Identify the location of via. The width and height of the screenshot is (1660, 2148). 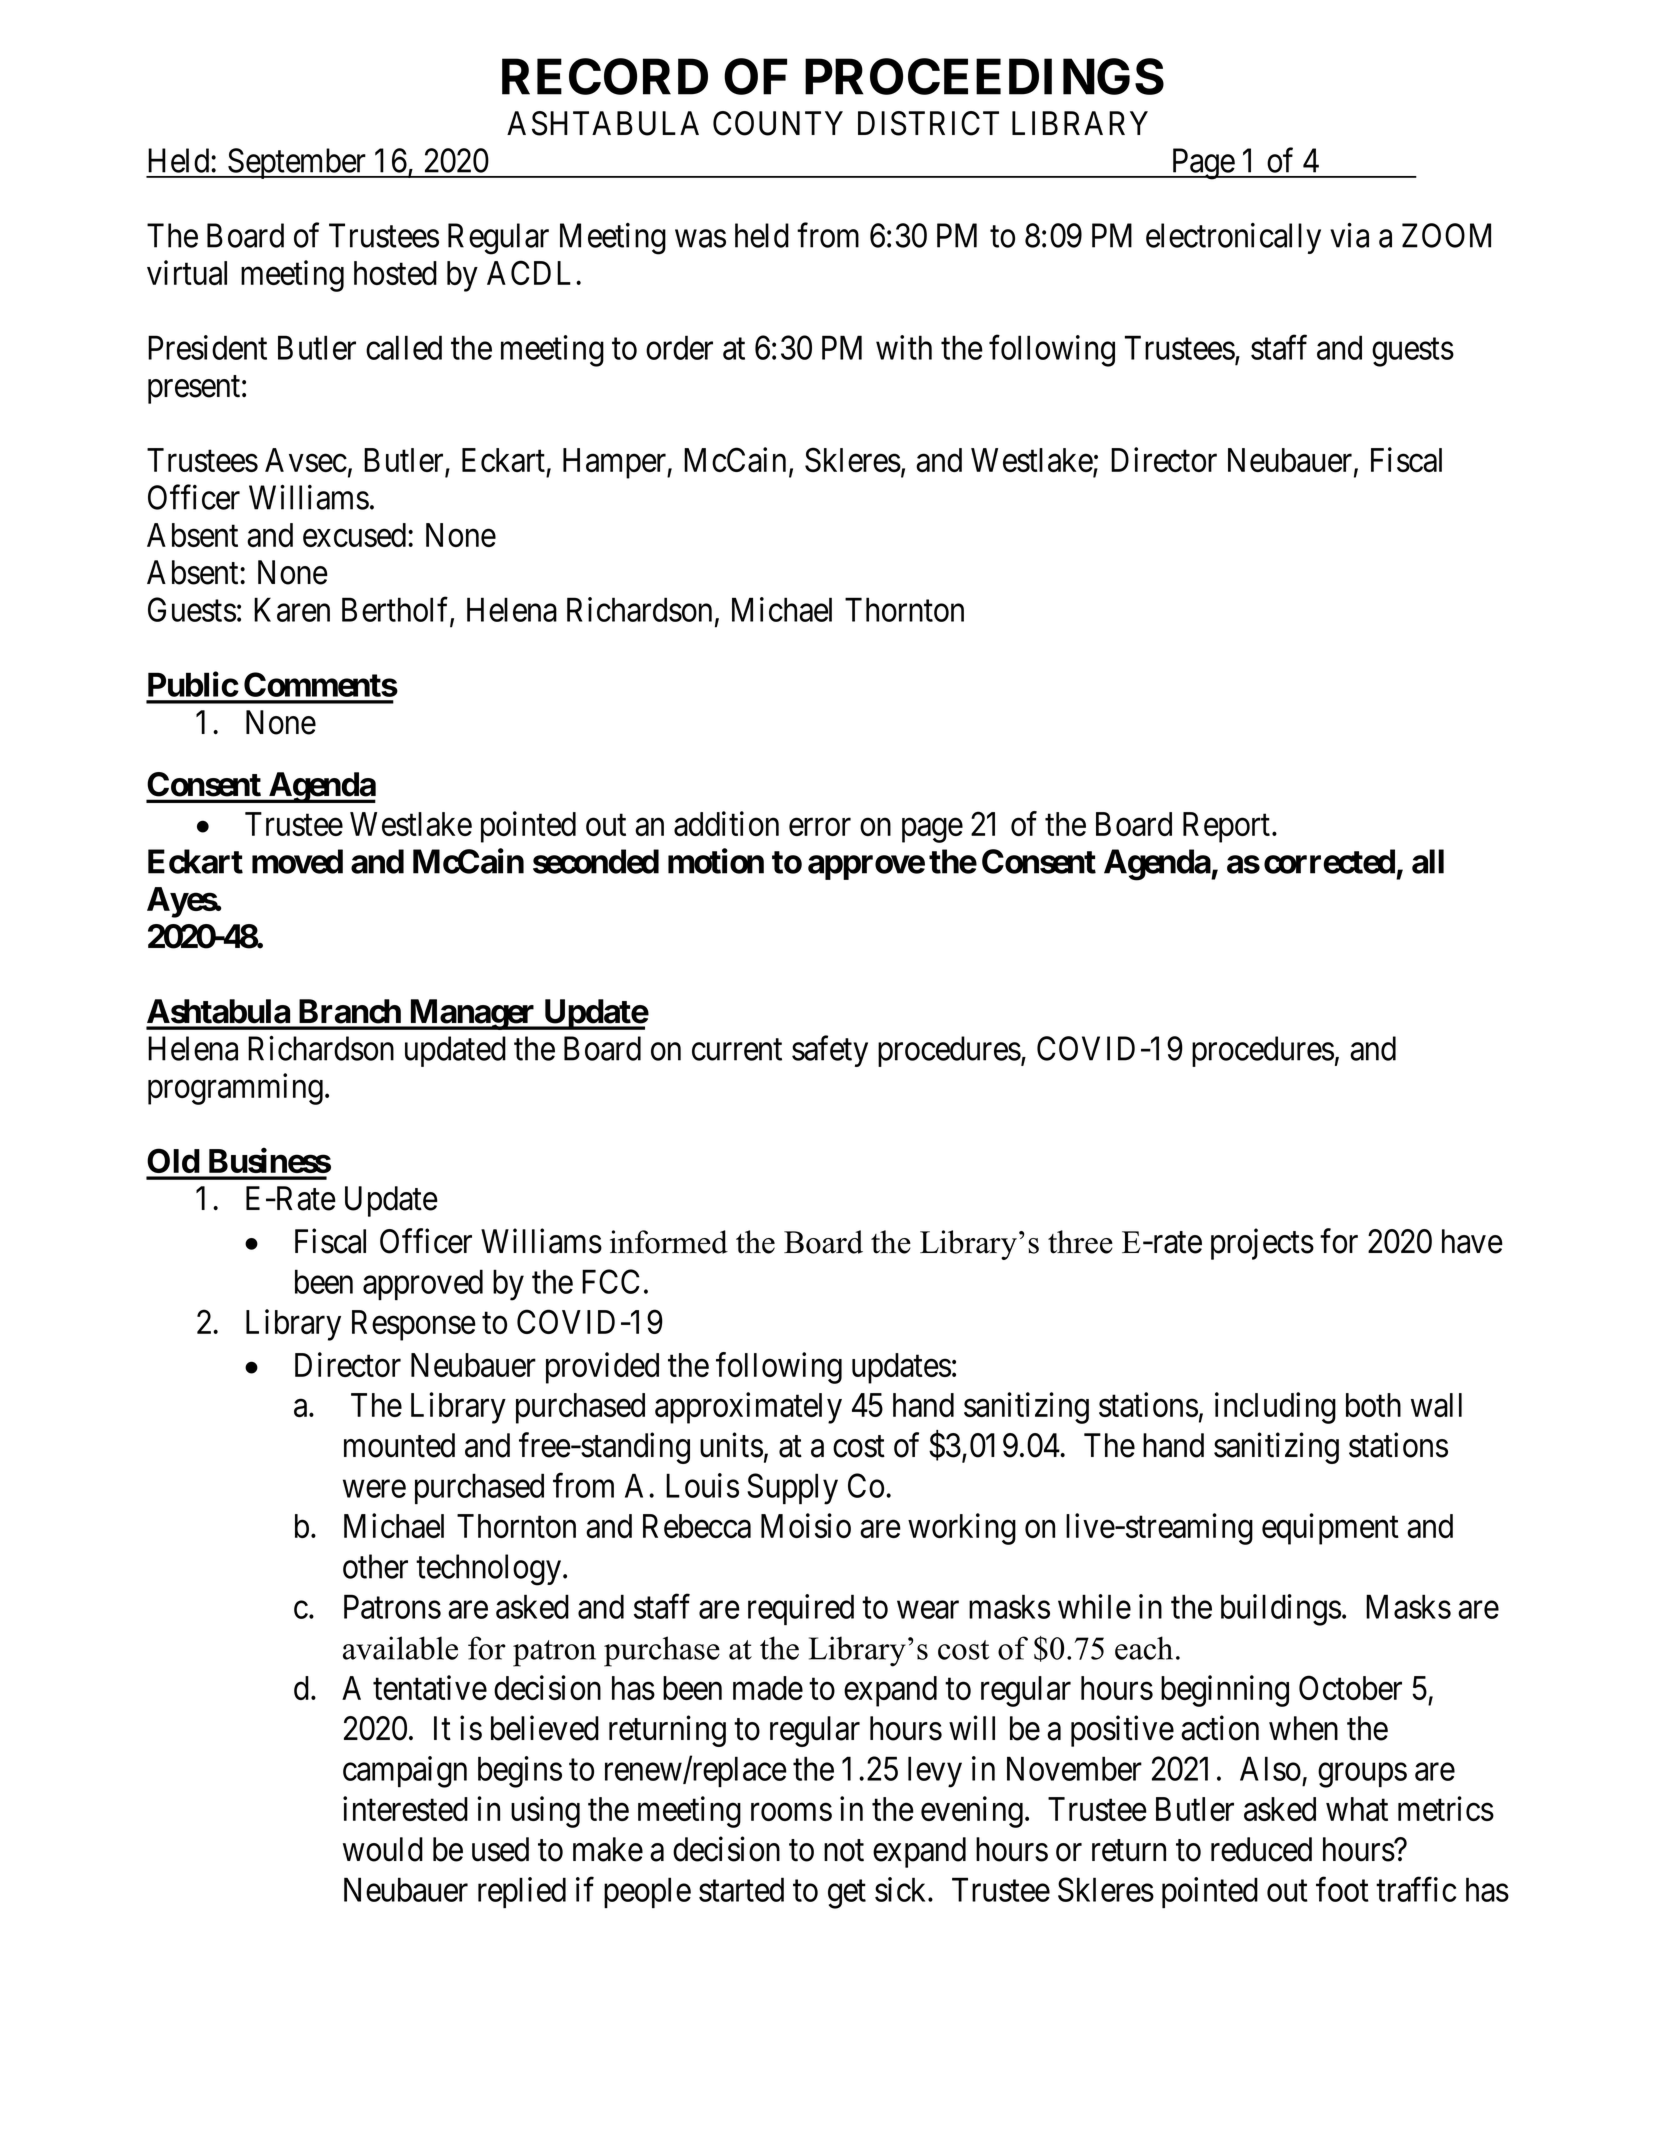
(1349, 235).
